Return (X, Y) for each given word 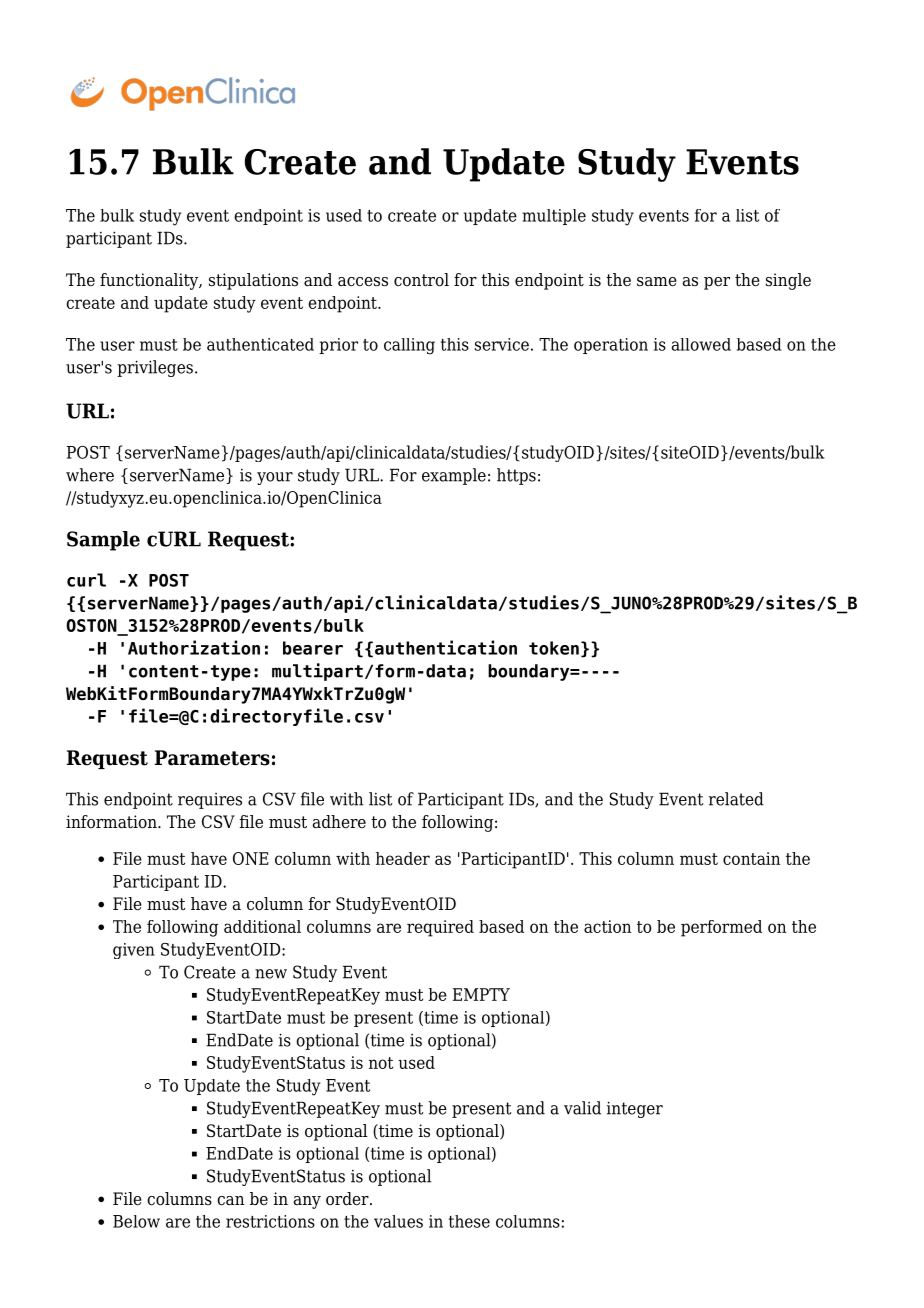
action (607, 926)
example (454, 476)
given (134, 951)
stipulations (253, 281)
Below (136, 1221)
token (554, 648)
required (440, 928)
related (736, 799)
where (90, 475)
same (657, 282)
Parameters (212, 758)
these (469, 1221)
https (516, 476)
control (421, 280)
